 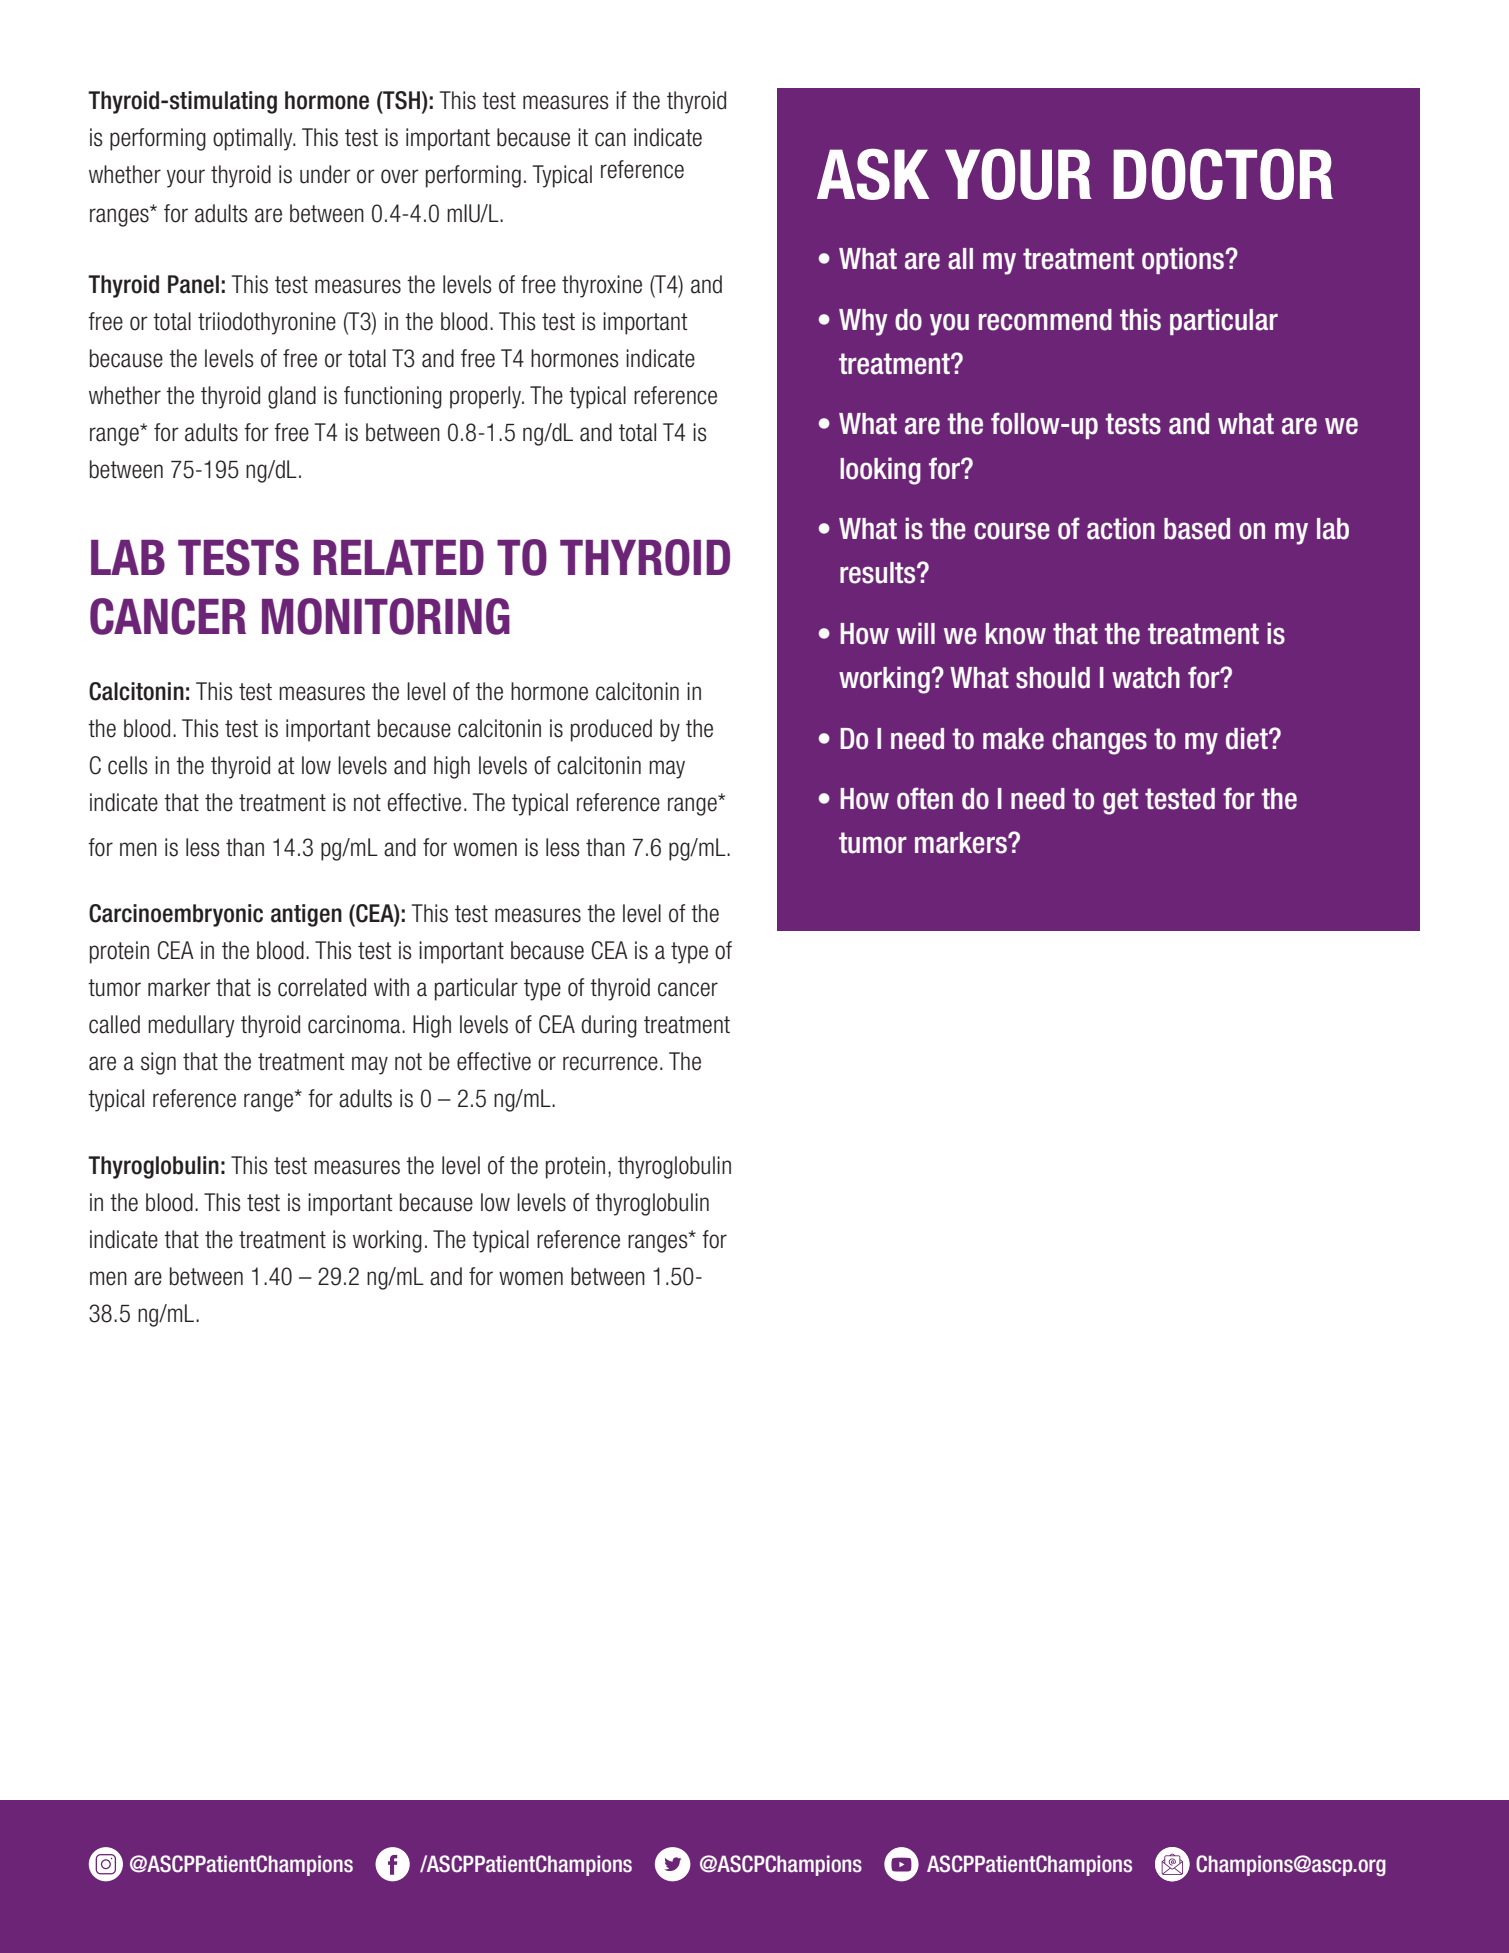 I want to click on medullary, so click(x=191, y=1026).
